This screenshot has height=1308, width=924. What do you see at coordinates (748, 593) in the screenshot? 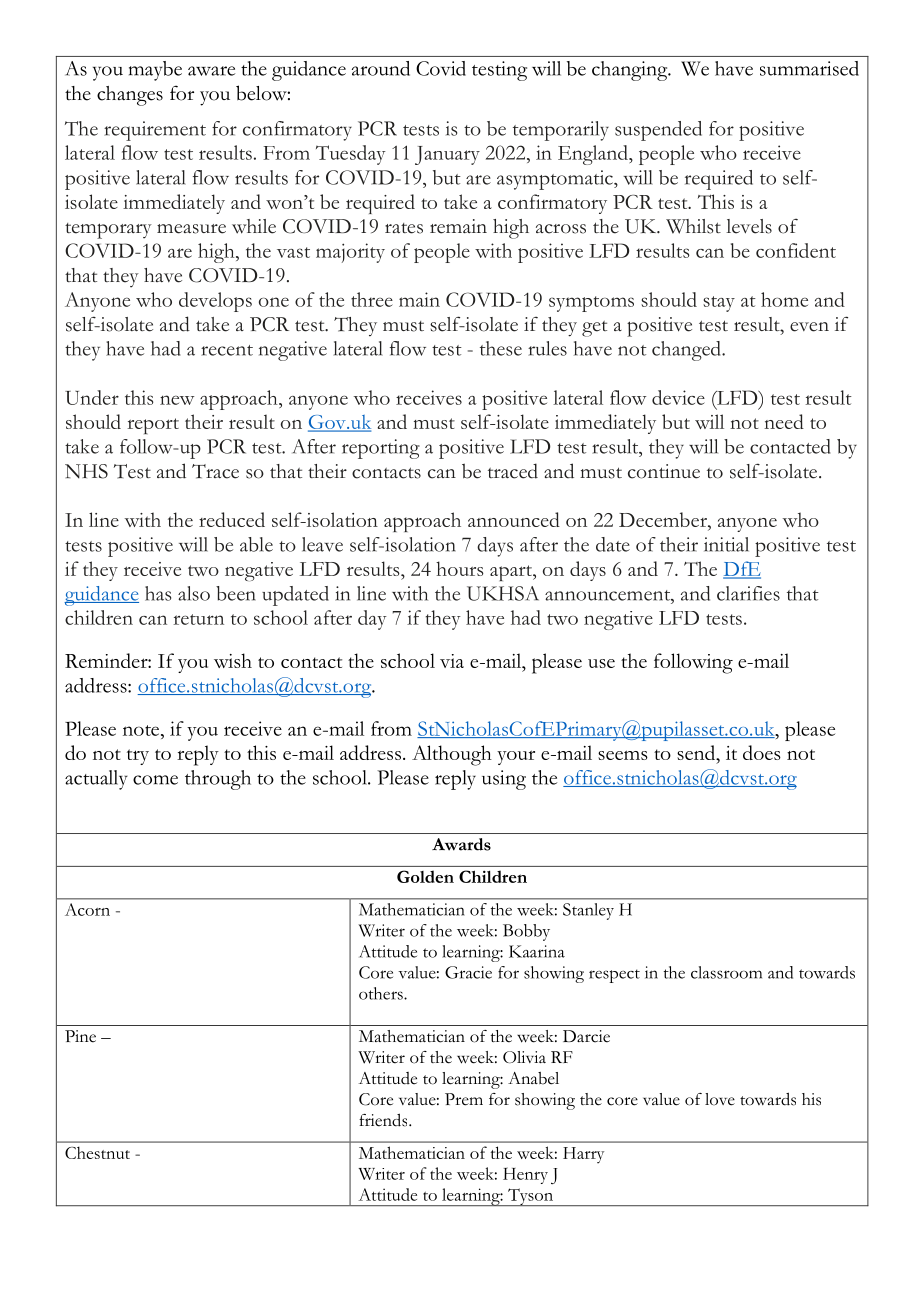
I see `clarifies` at bounding box center [748, 593].
